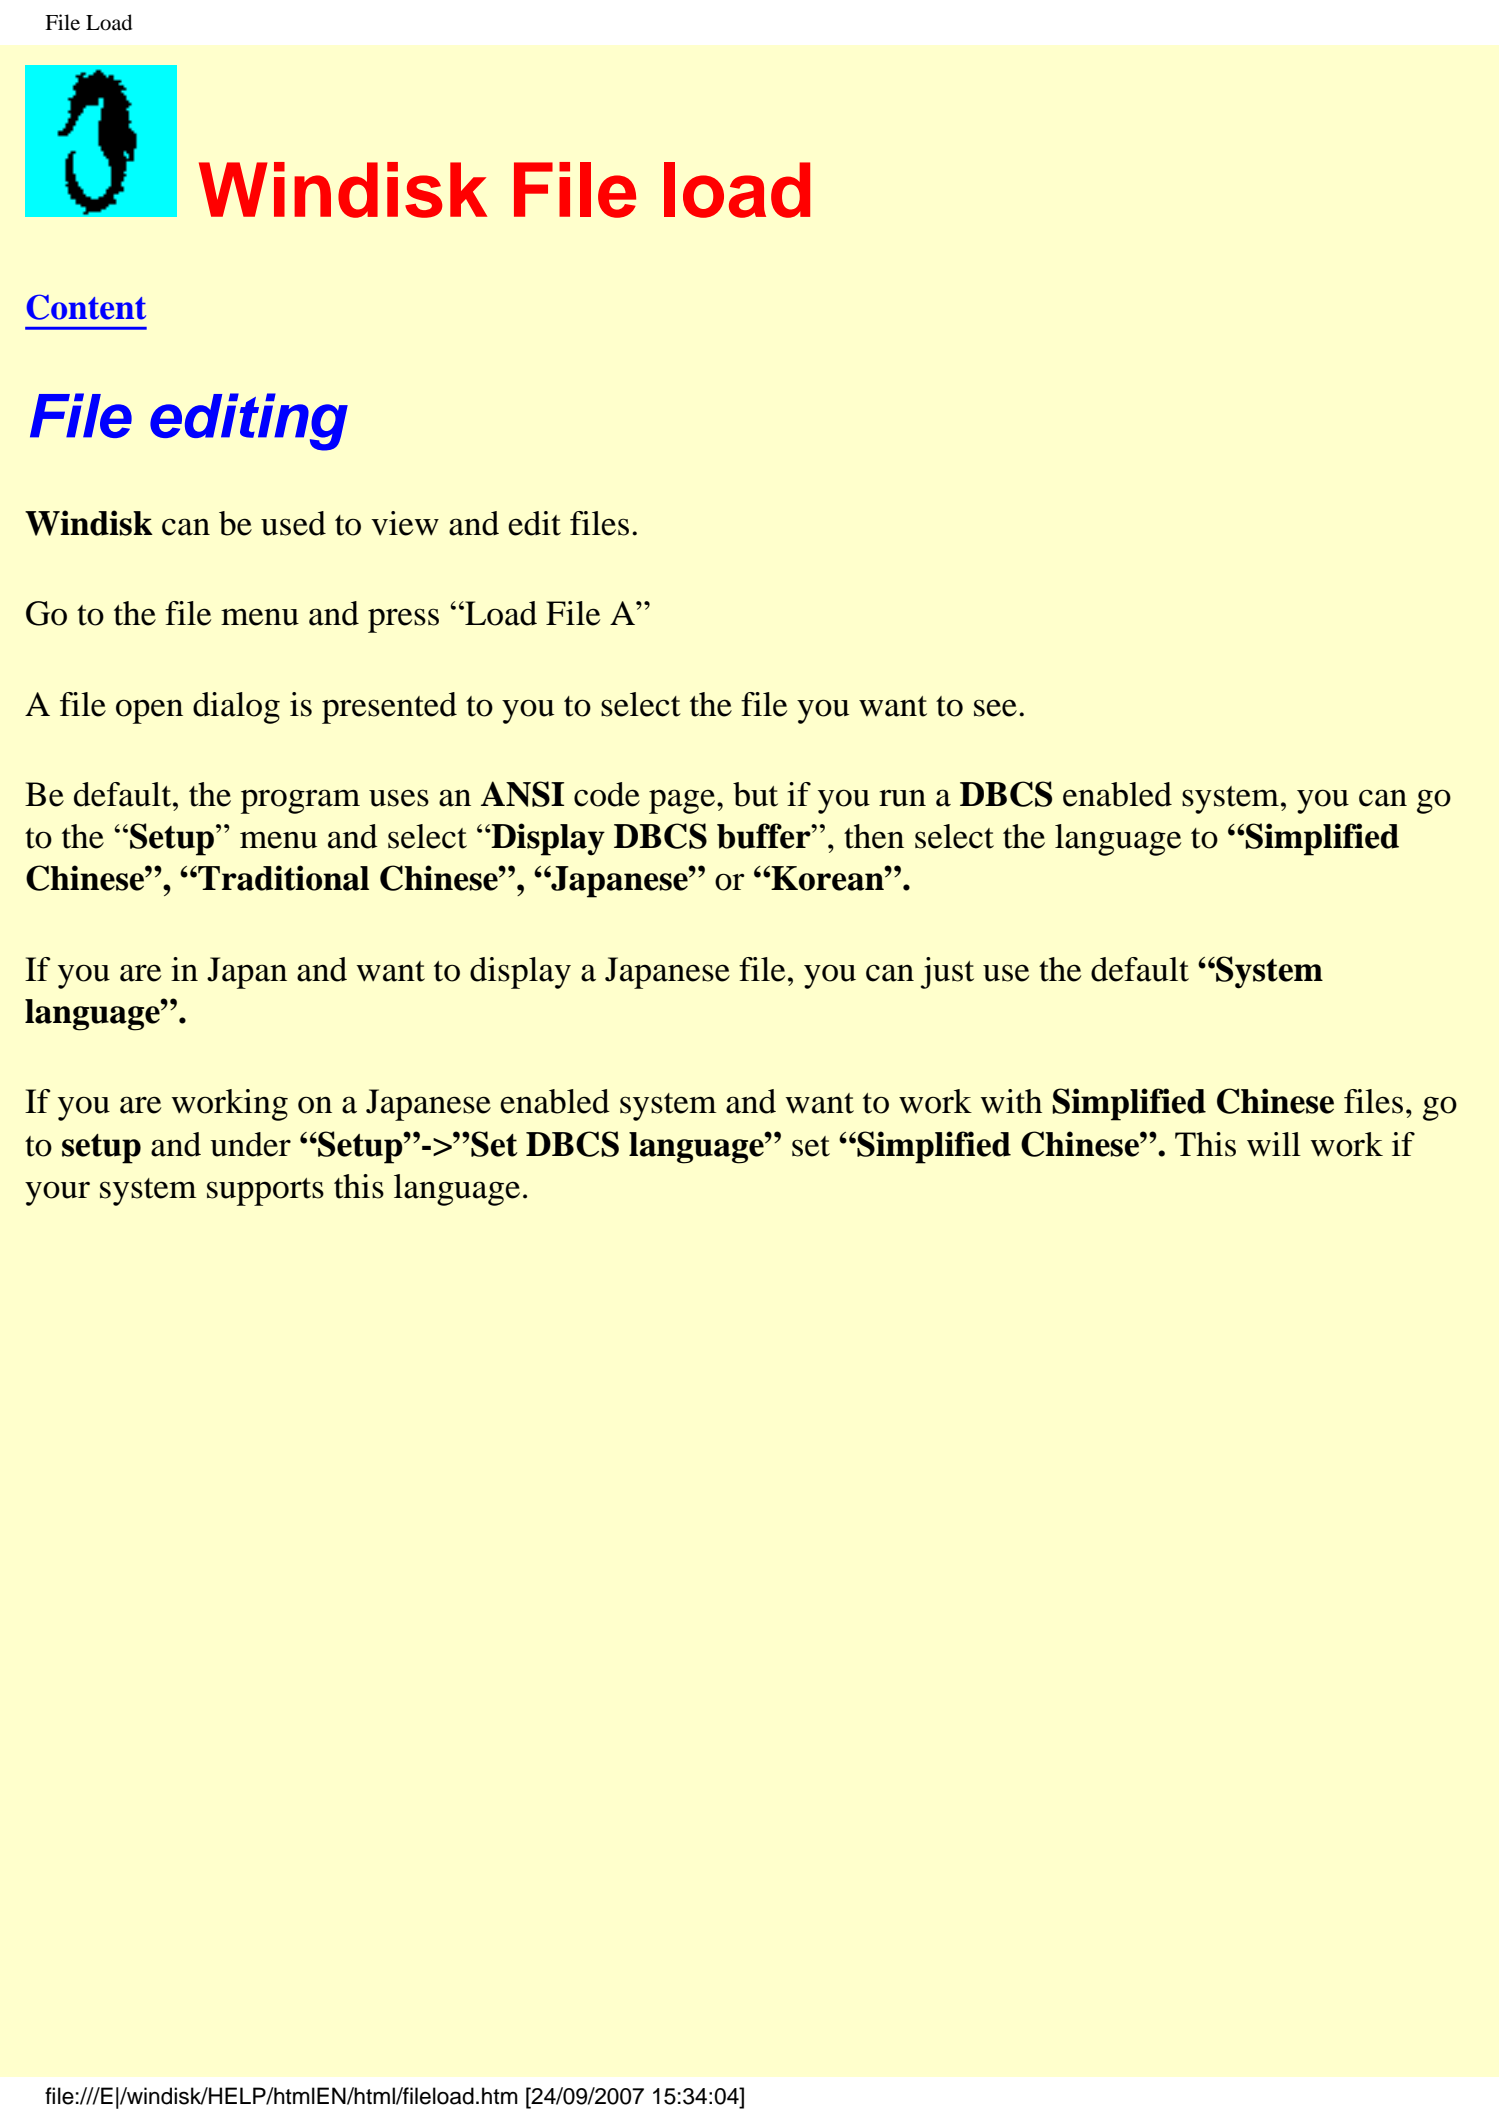 The height and width of the document is (2122, 1499). What do you see at coordinates (86, 307) in the document?
I see `Content` at bounding box center [86, 307].
